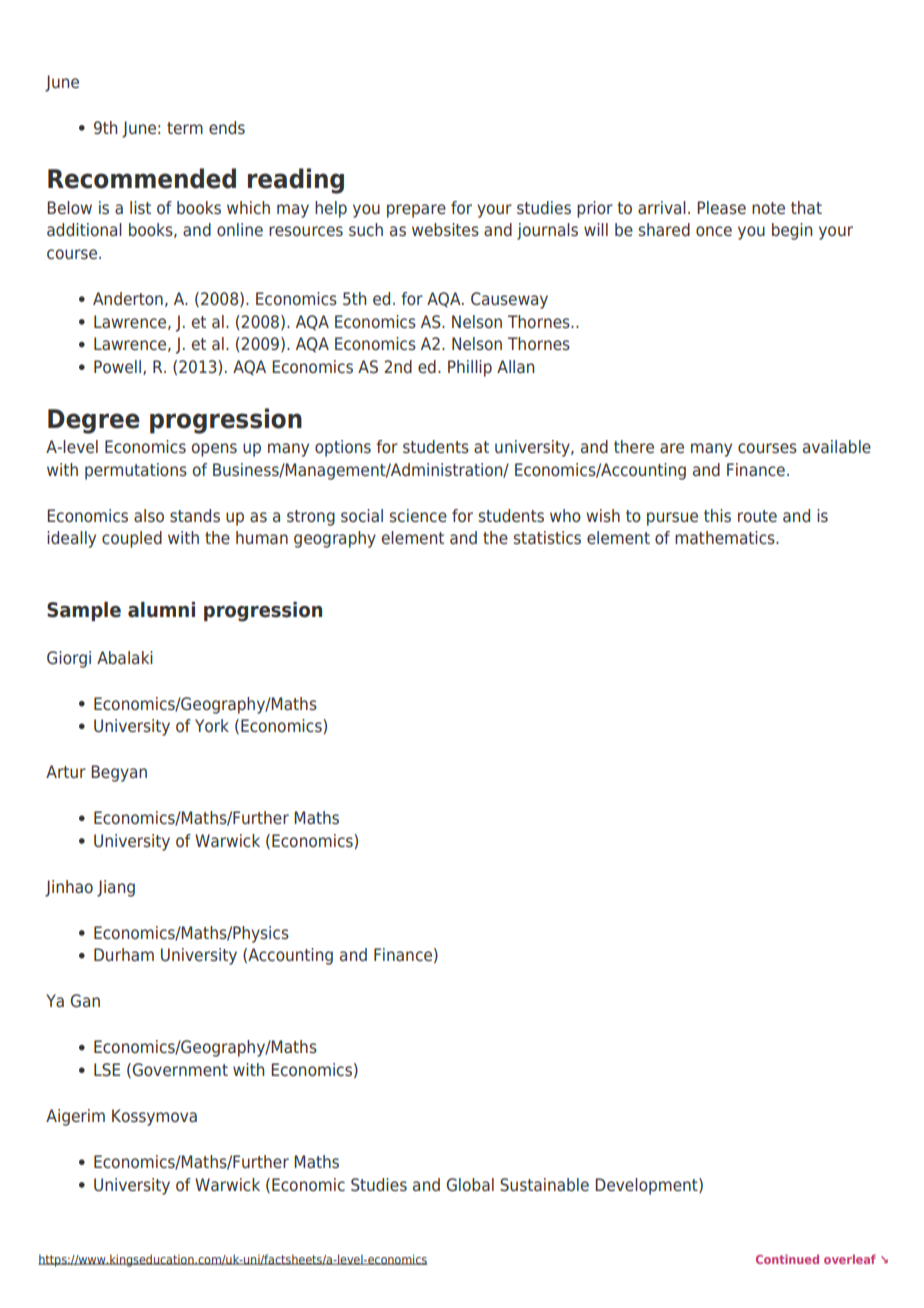 This document has width=924, height=1308. What do you see at coordinates (179, 1070) in the document?
I see `Government` at bounding box center [179, 1070].
